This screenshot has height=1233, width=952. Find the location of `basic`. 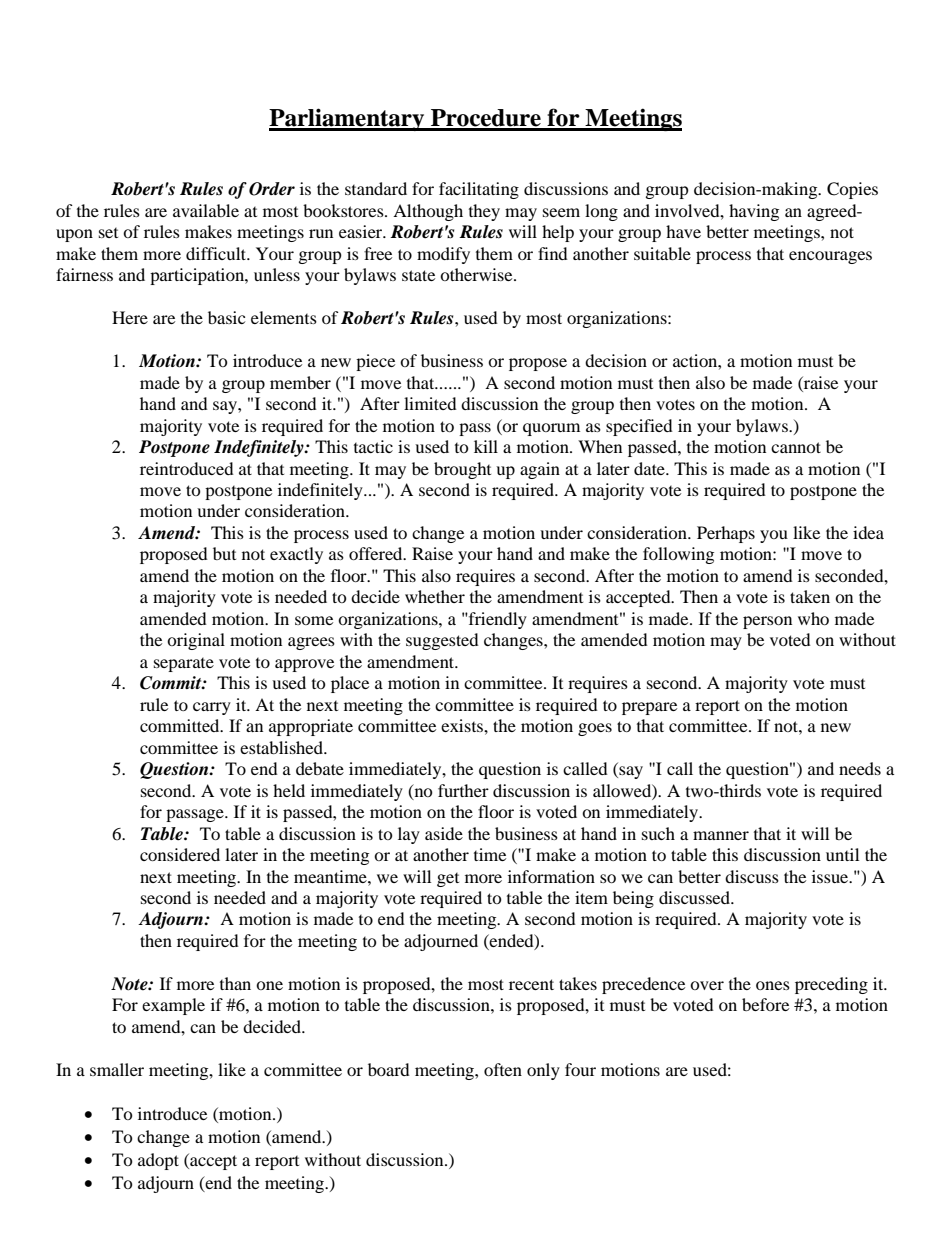

basic is located at coordinates (226, 317).
